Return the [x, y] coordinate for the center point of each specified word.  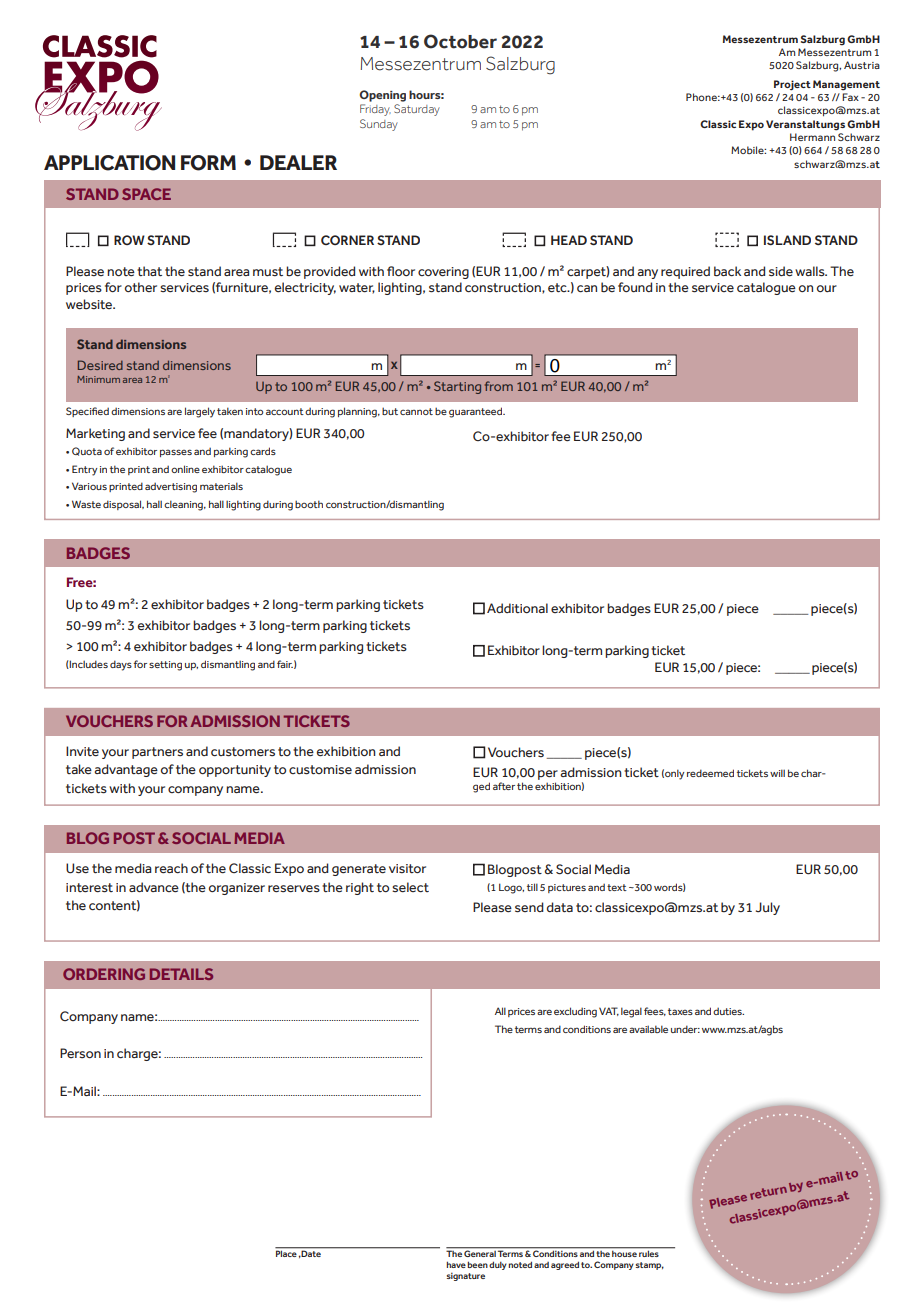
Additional [517, 608]
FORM [208, 163]
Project [792, 85]
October [460, 41]
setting [165, 666]
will [777, 773]
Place [287, 1252]
